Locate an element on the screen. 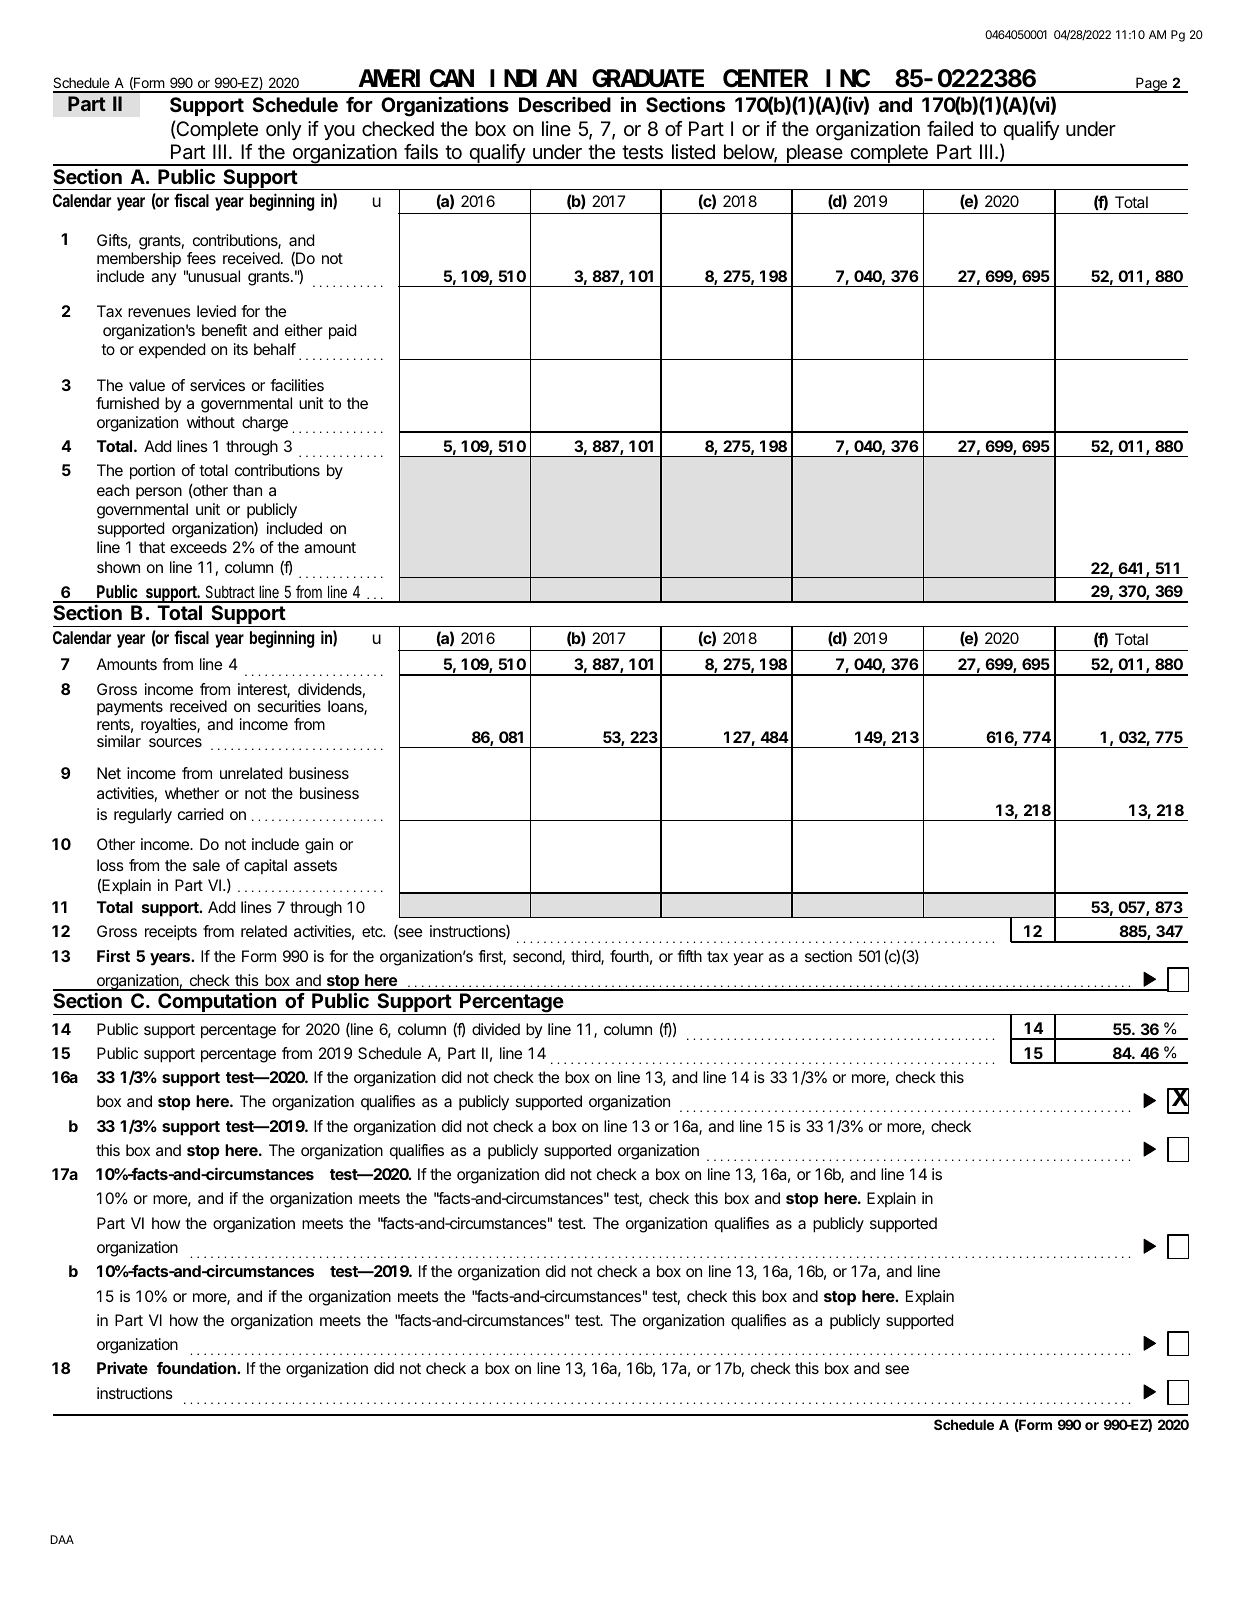  DAA is located at coordinates (62, 1539).
